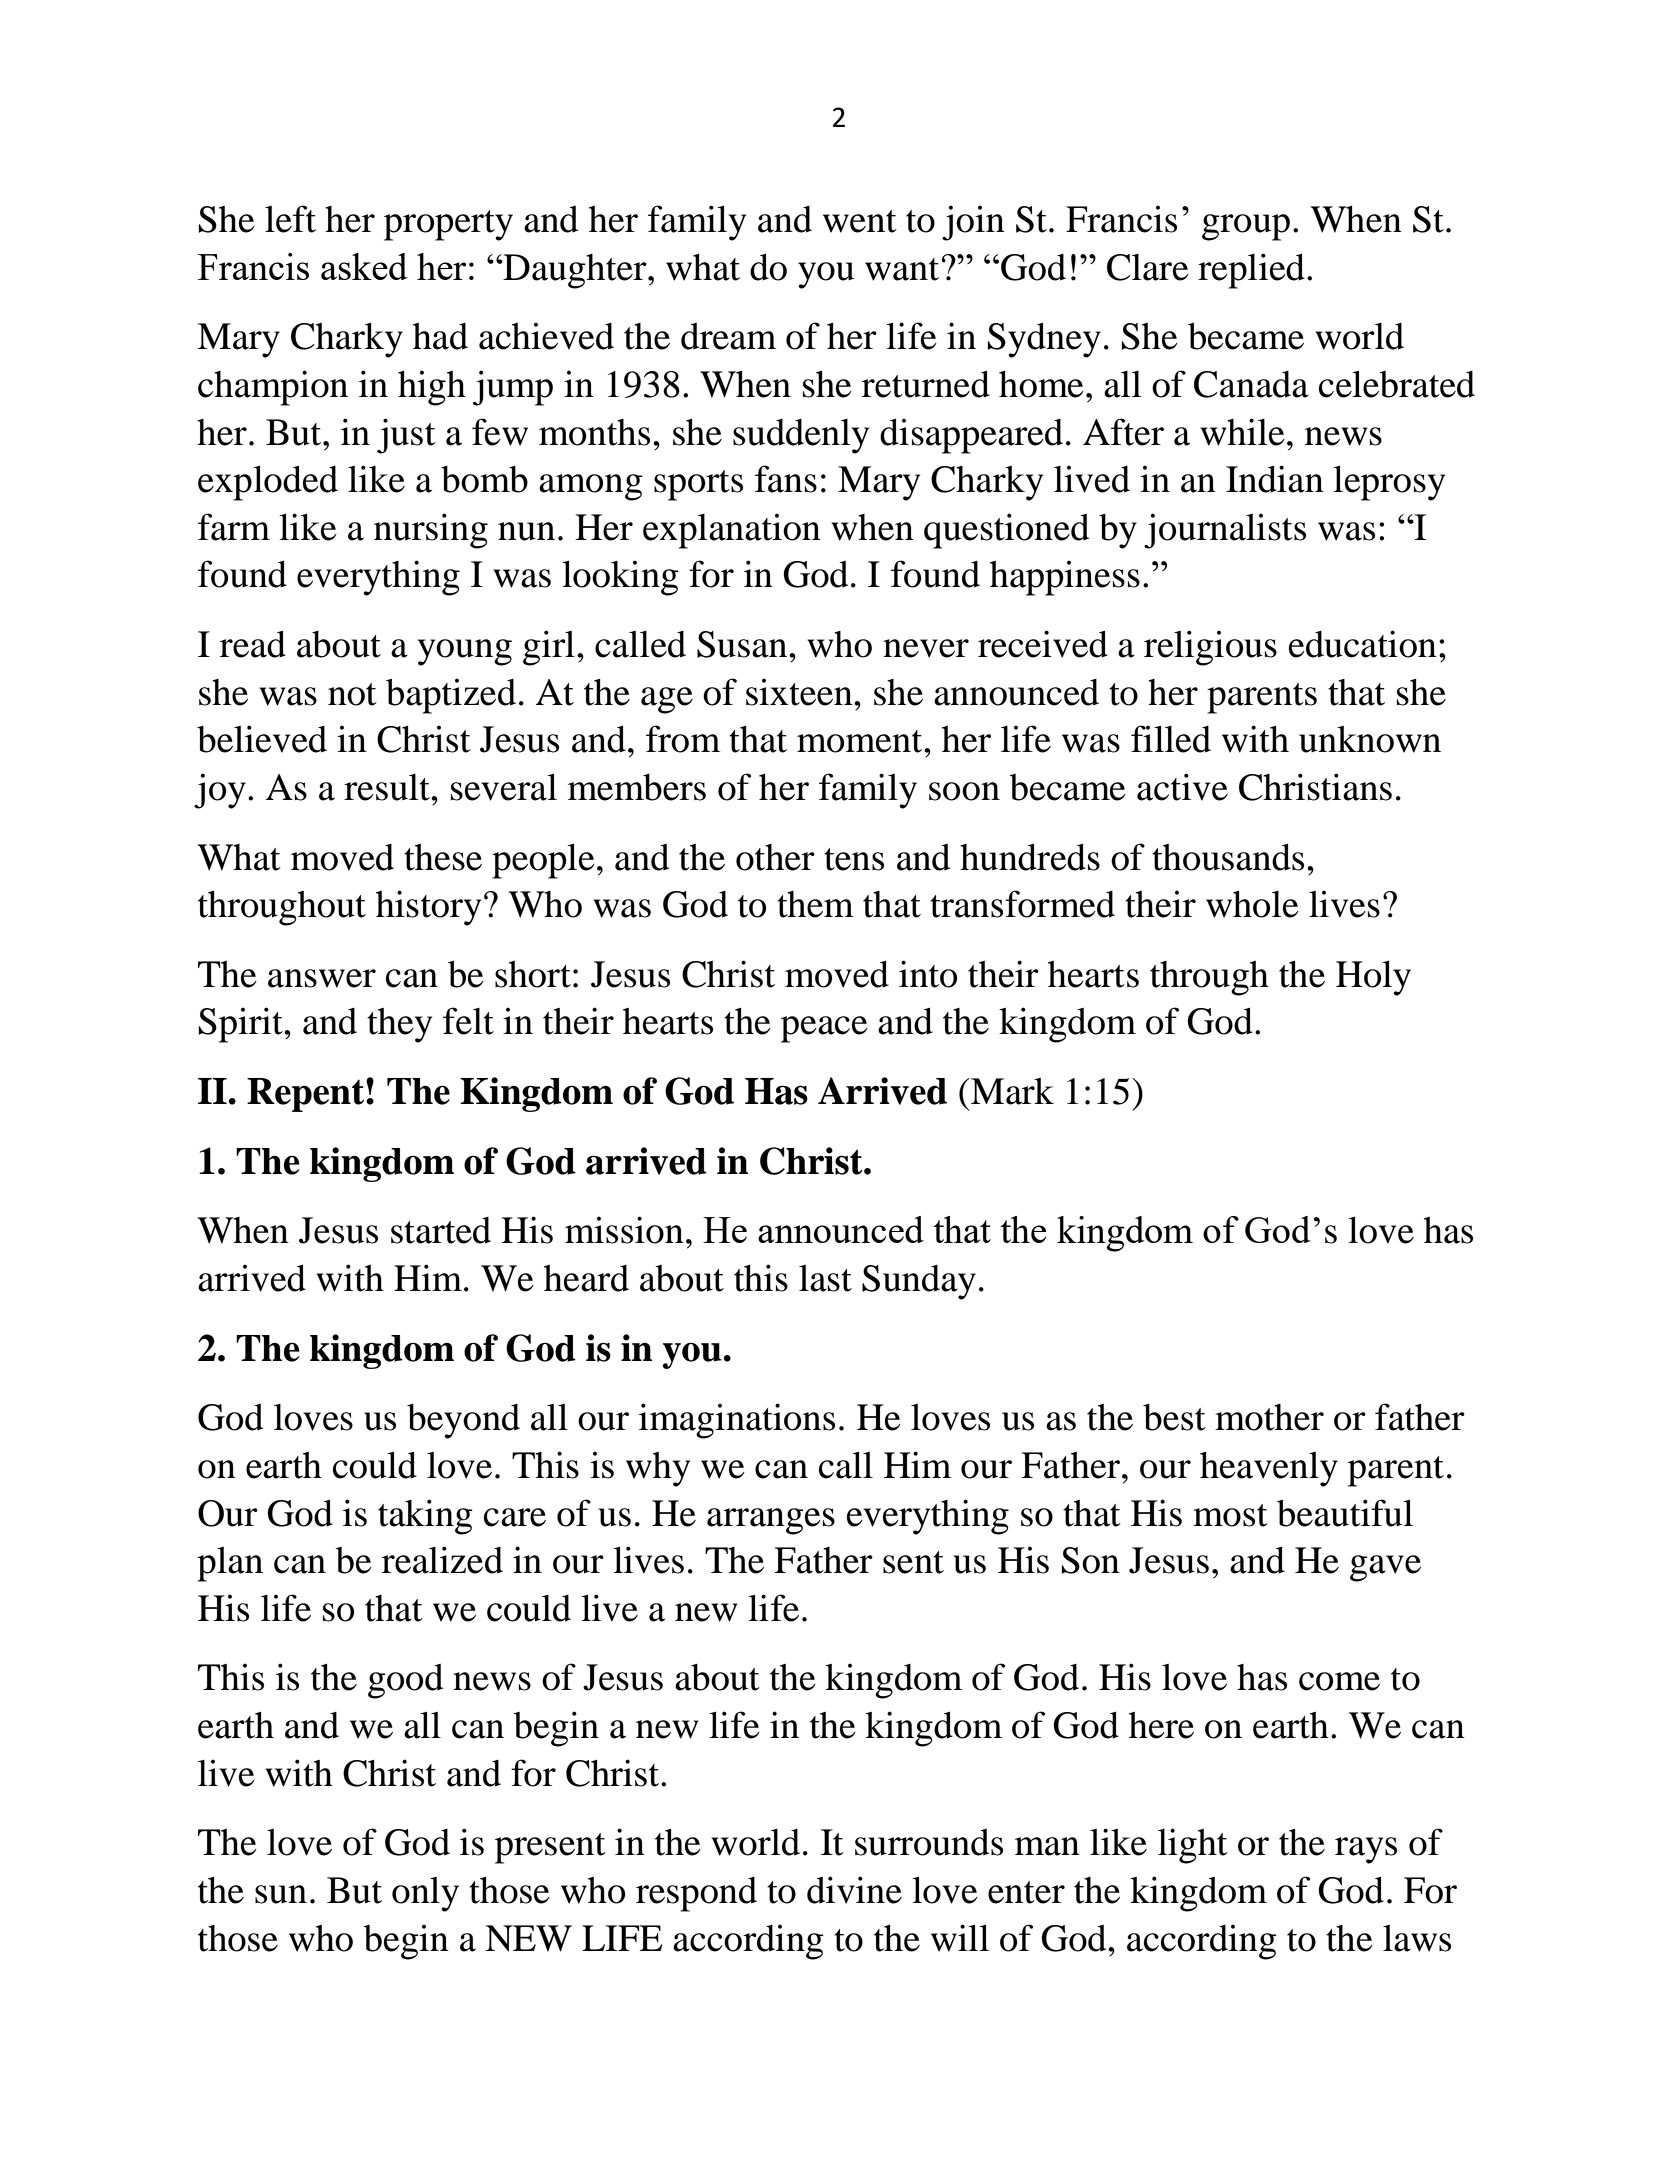  I want to click on best, so click(1174, 1417).
